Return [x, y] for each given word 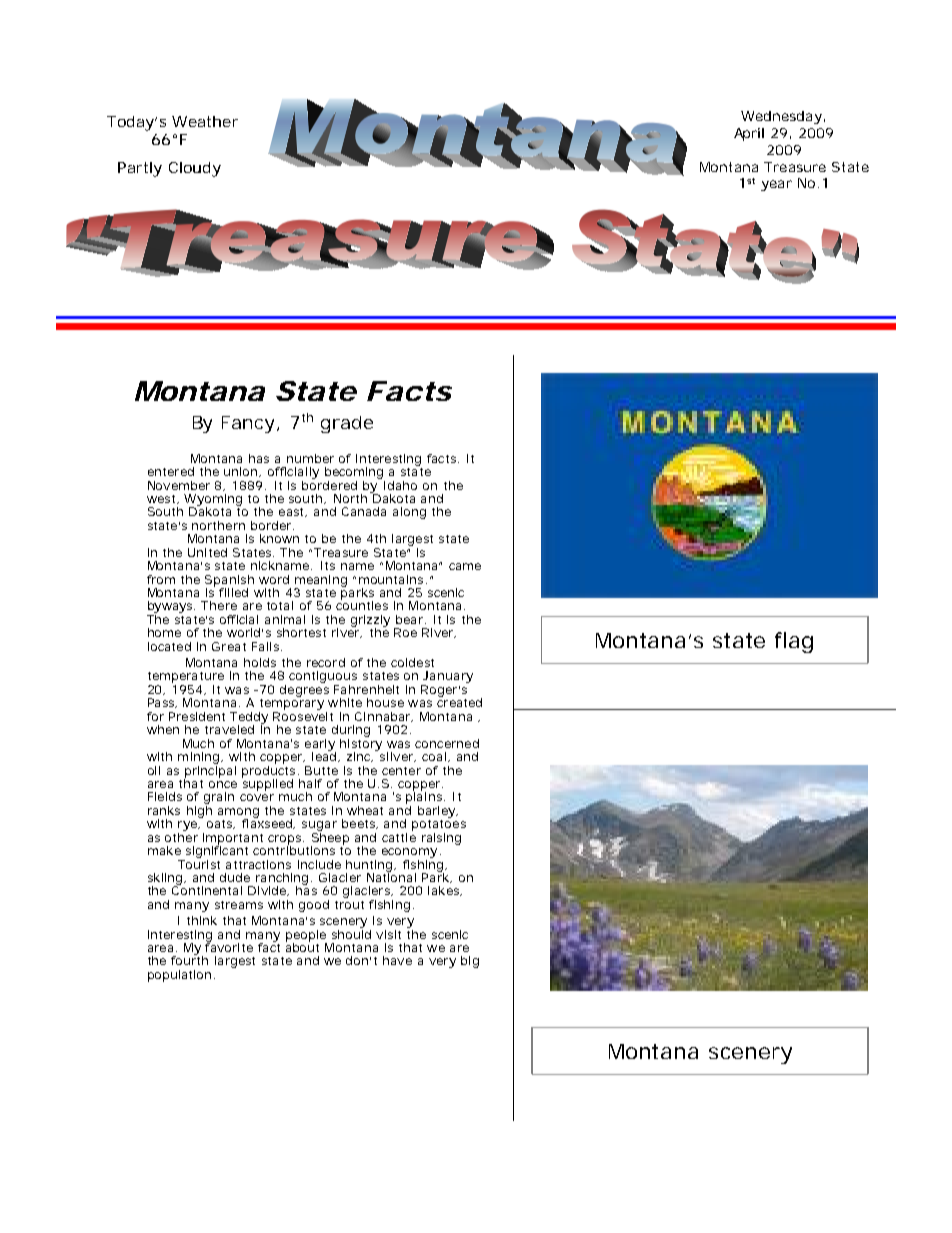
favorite [229, 946]
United [207, 552]
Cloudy [195, 169]
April [749, 134]
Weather [205, 121]
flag [794, 642]
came [465, 566]
